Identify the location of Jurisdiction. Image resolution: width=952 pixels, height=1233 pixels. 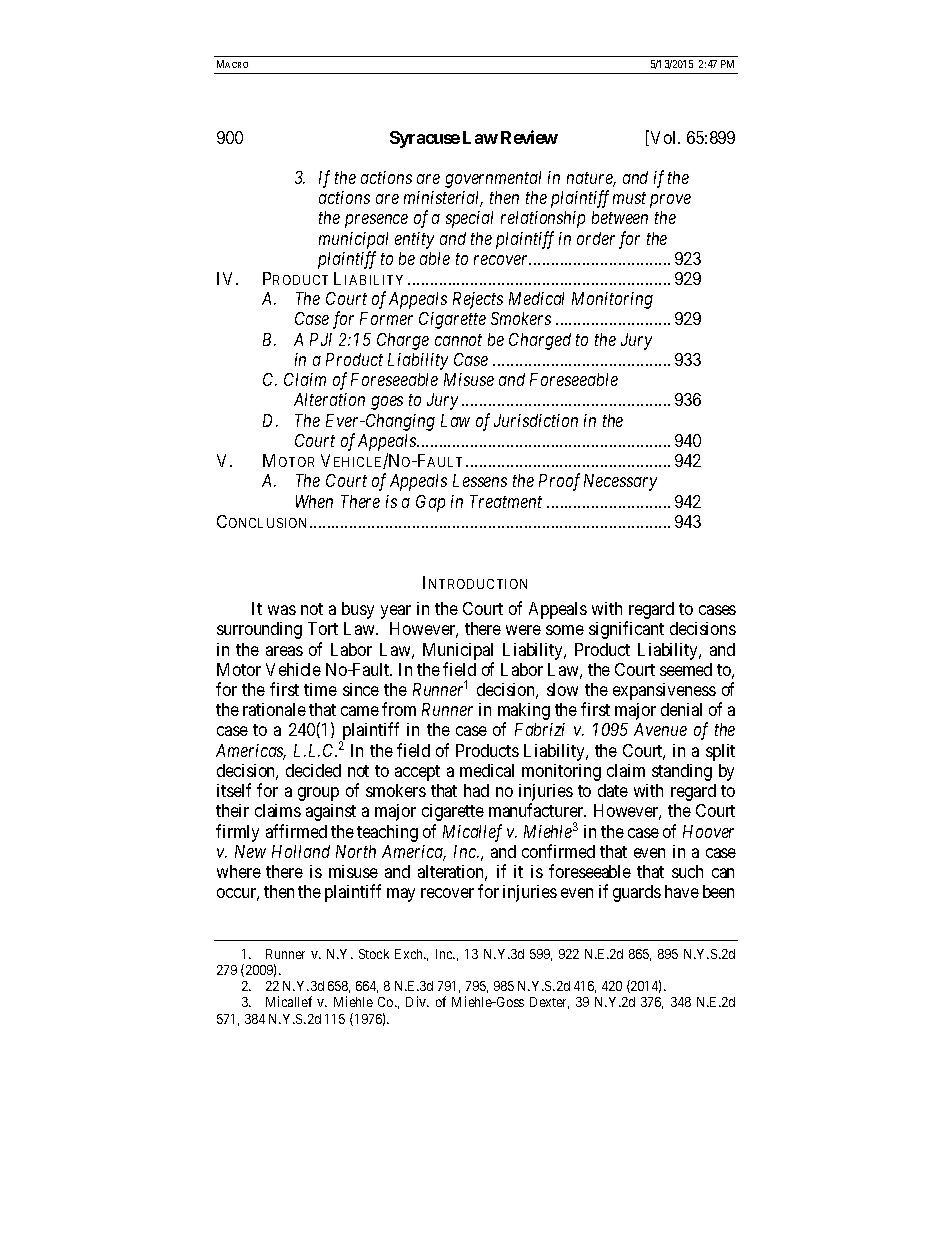
(536, 420).
